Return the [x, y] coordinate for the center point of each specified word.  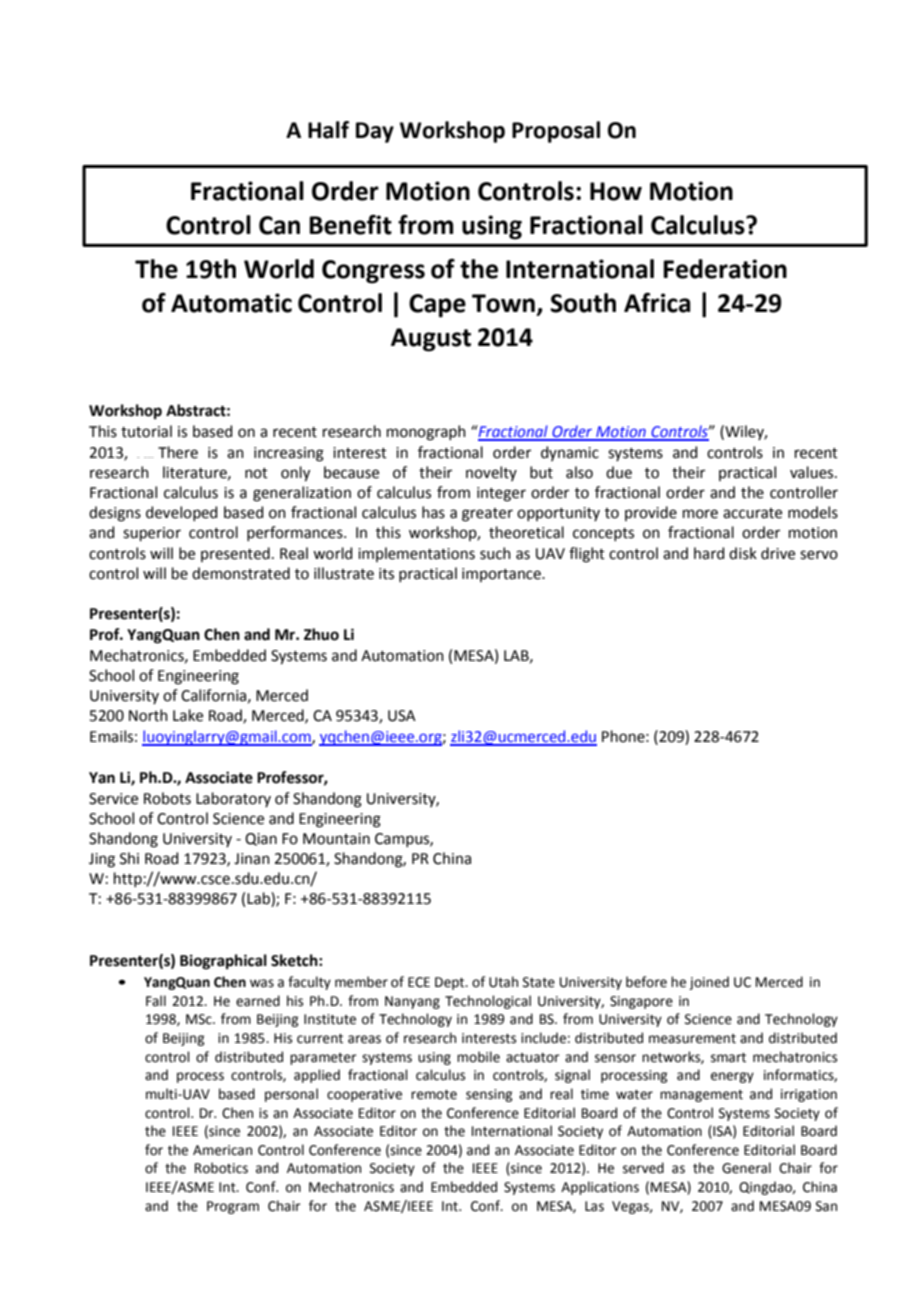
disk [743, 553]
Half [328, 130]
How [616, 191]
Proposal [556, 132]
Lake [188, 715]
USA [402, 716]
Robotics [221, 1168]
